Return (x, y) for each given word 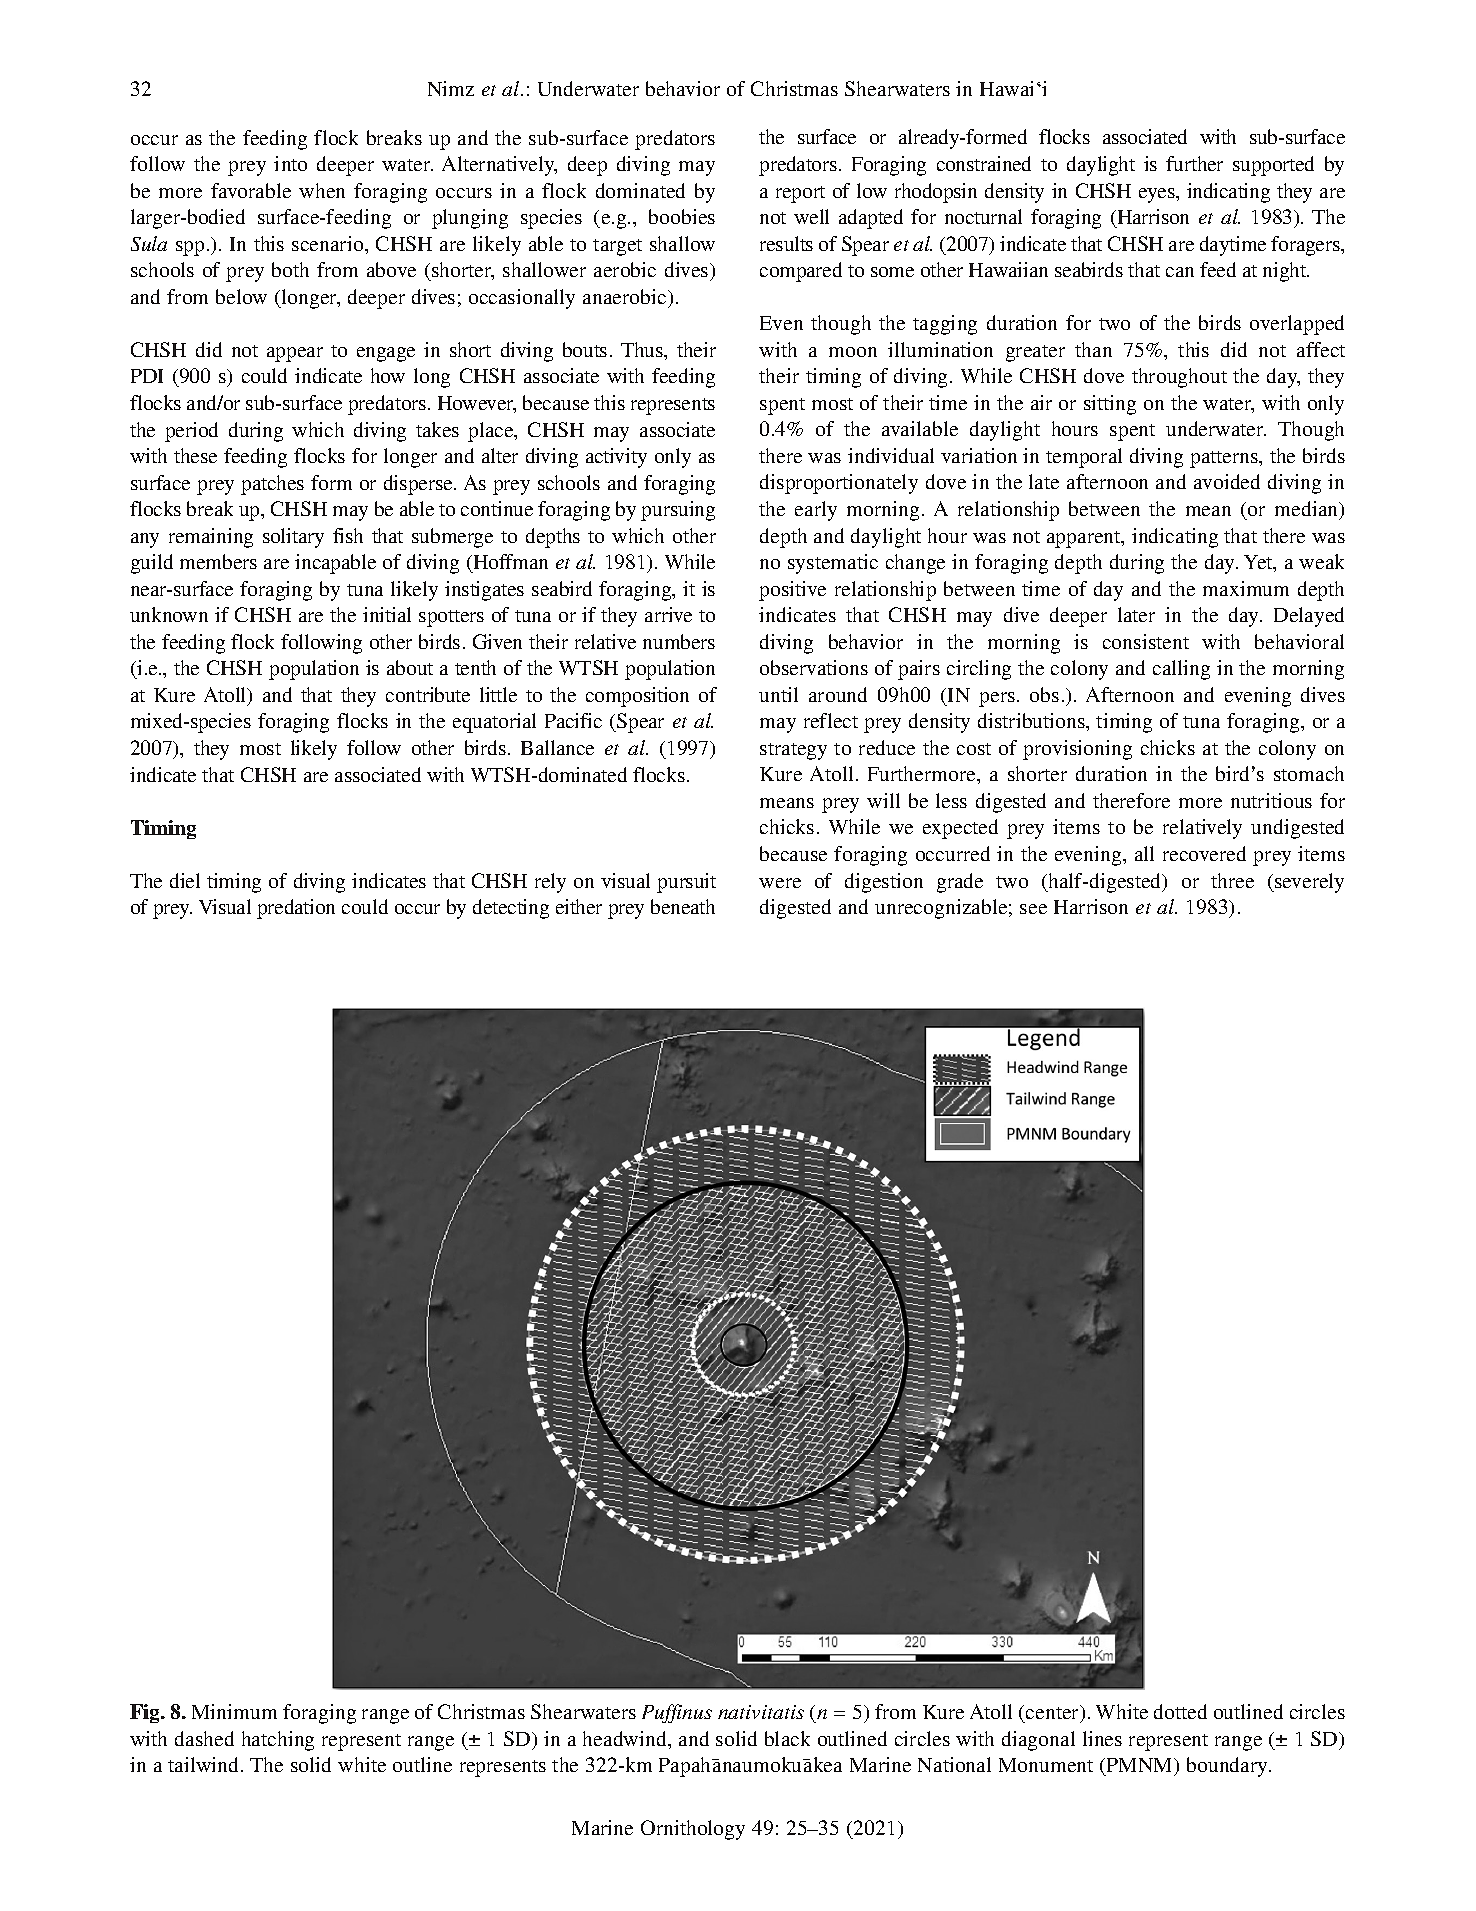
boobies (682, 216)
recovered (1204, 853)
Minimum (234, 1711)
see (1033, 909)
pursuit (686, 883)
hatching (278, 1741)
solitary (293, 538)
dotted (1180, 1711)
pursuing (678, 511)
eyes (1158, 195)
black (787, 1738)
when (322, 190)
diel (185, 880)
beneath (683, 906)
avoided (1227, 481)
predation (296, 909)
